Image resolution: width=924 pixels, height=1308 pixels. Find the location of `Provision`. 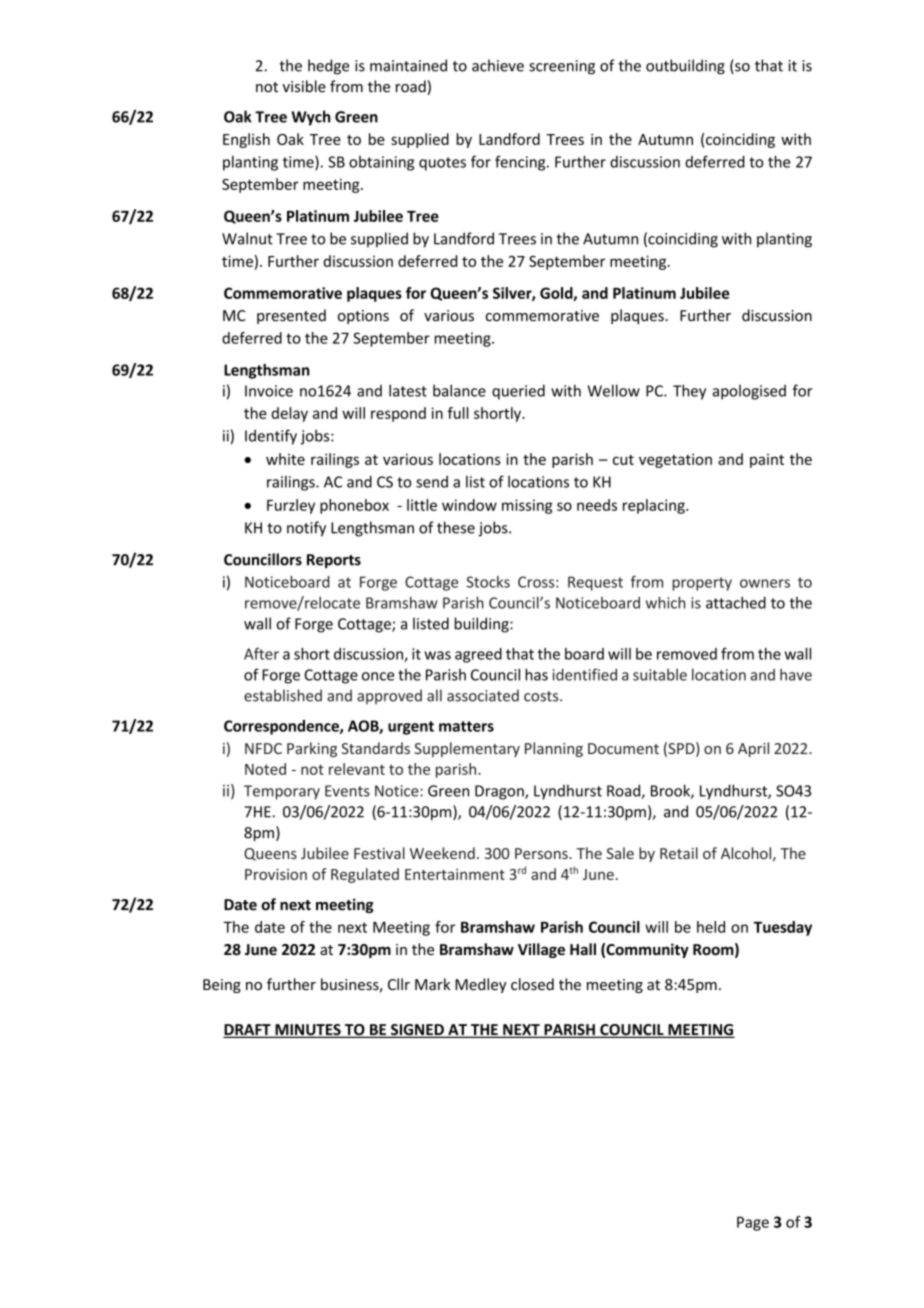

Provision is located at coordinates (276, 874).
